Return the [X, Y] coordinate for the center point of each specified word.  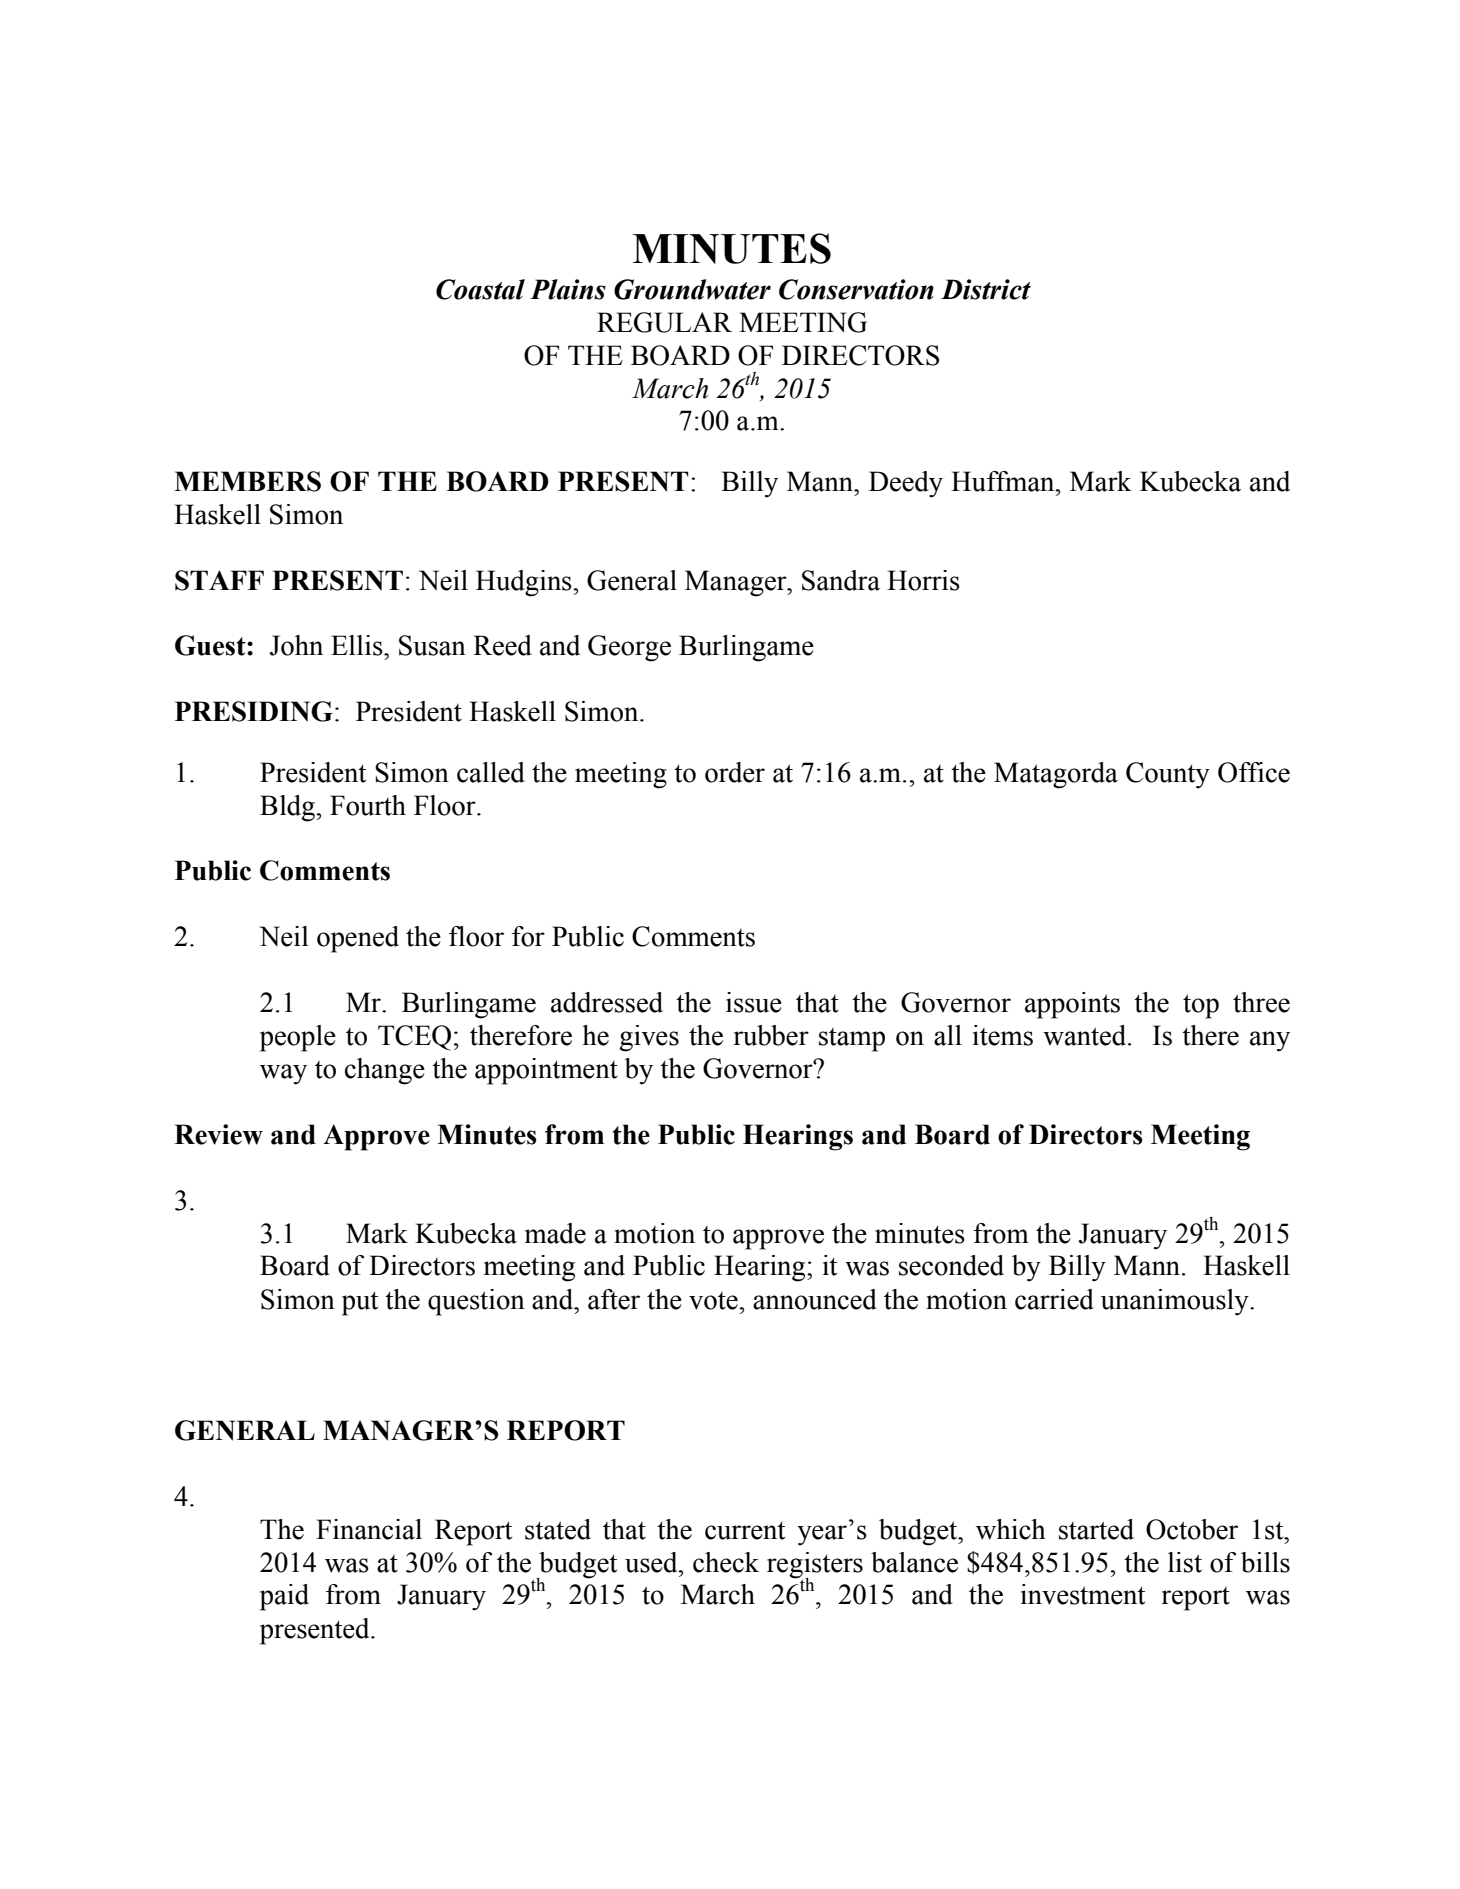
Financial [369, 1529]
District [986, 289]
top [1201, 1006]
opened [358, 939]
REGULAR [664, 322]
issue [754, 1002]
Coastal [480, 289]
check [726, 1562]
